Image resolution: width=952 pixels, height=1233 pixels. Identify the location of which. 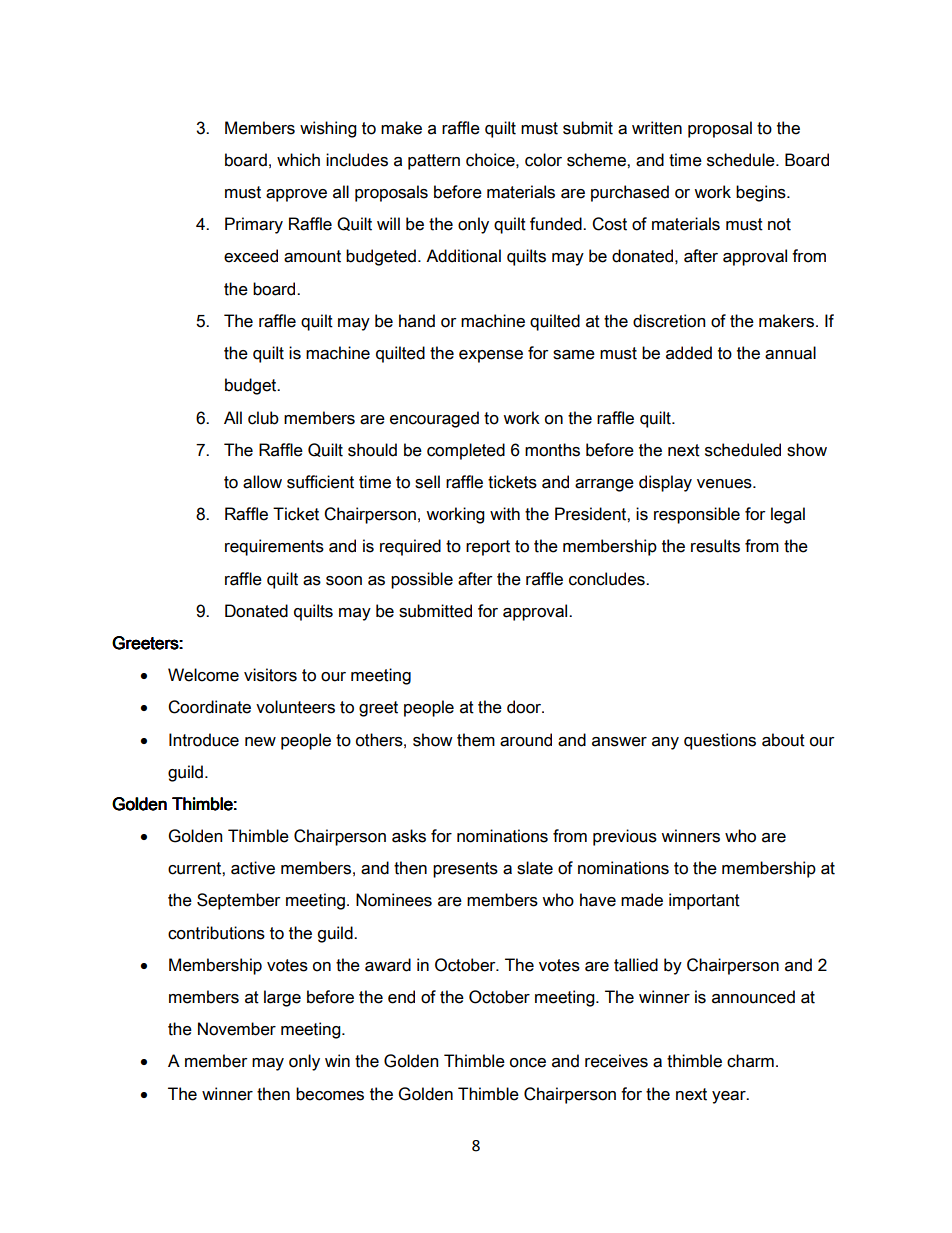
(298, 160).
